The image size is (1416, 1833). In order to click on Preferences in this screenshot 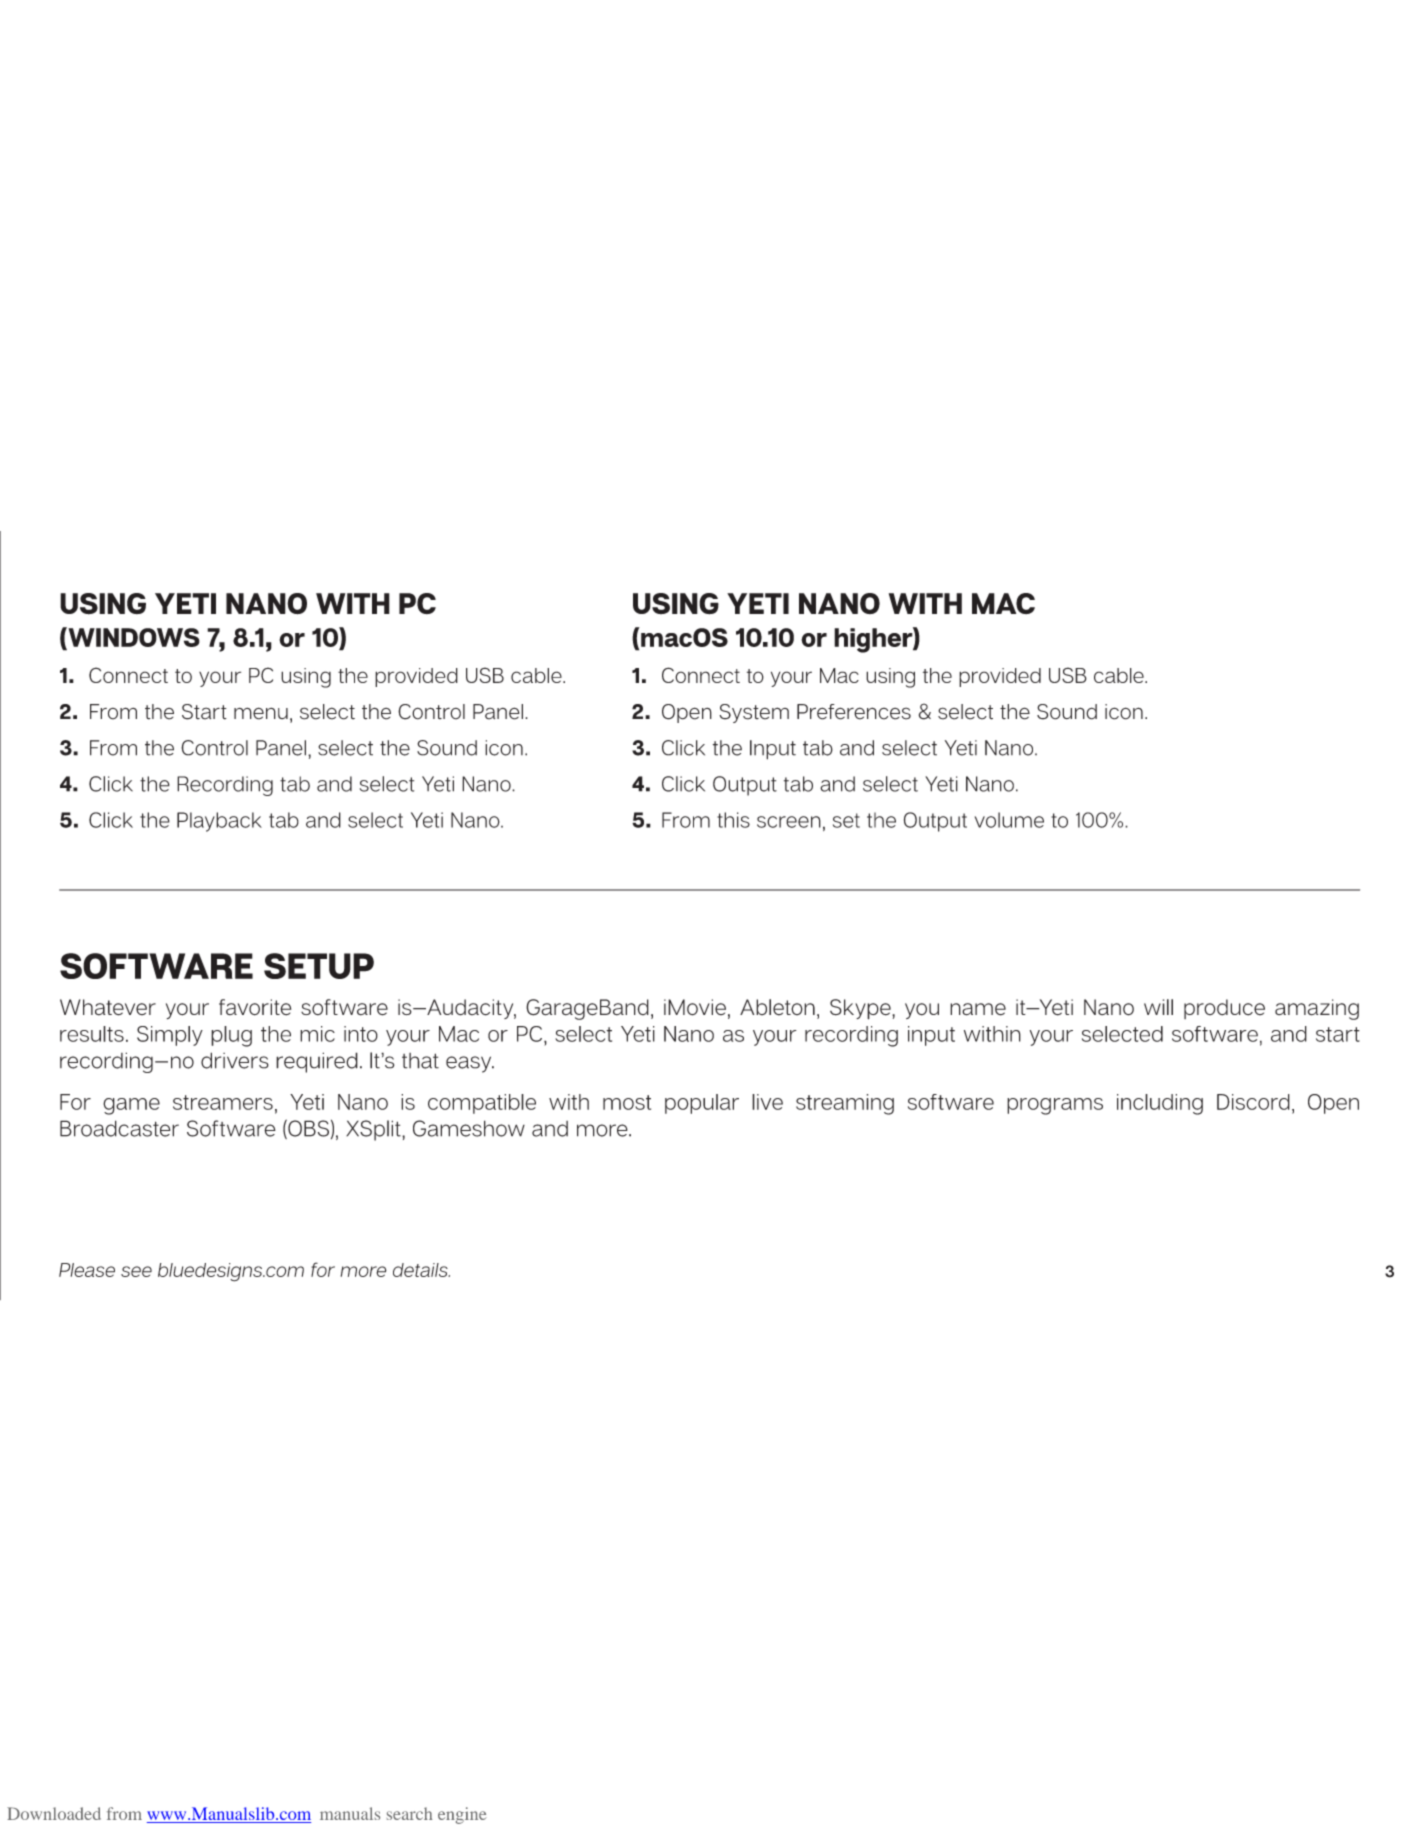, I will do `click(854, 712)`.
